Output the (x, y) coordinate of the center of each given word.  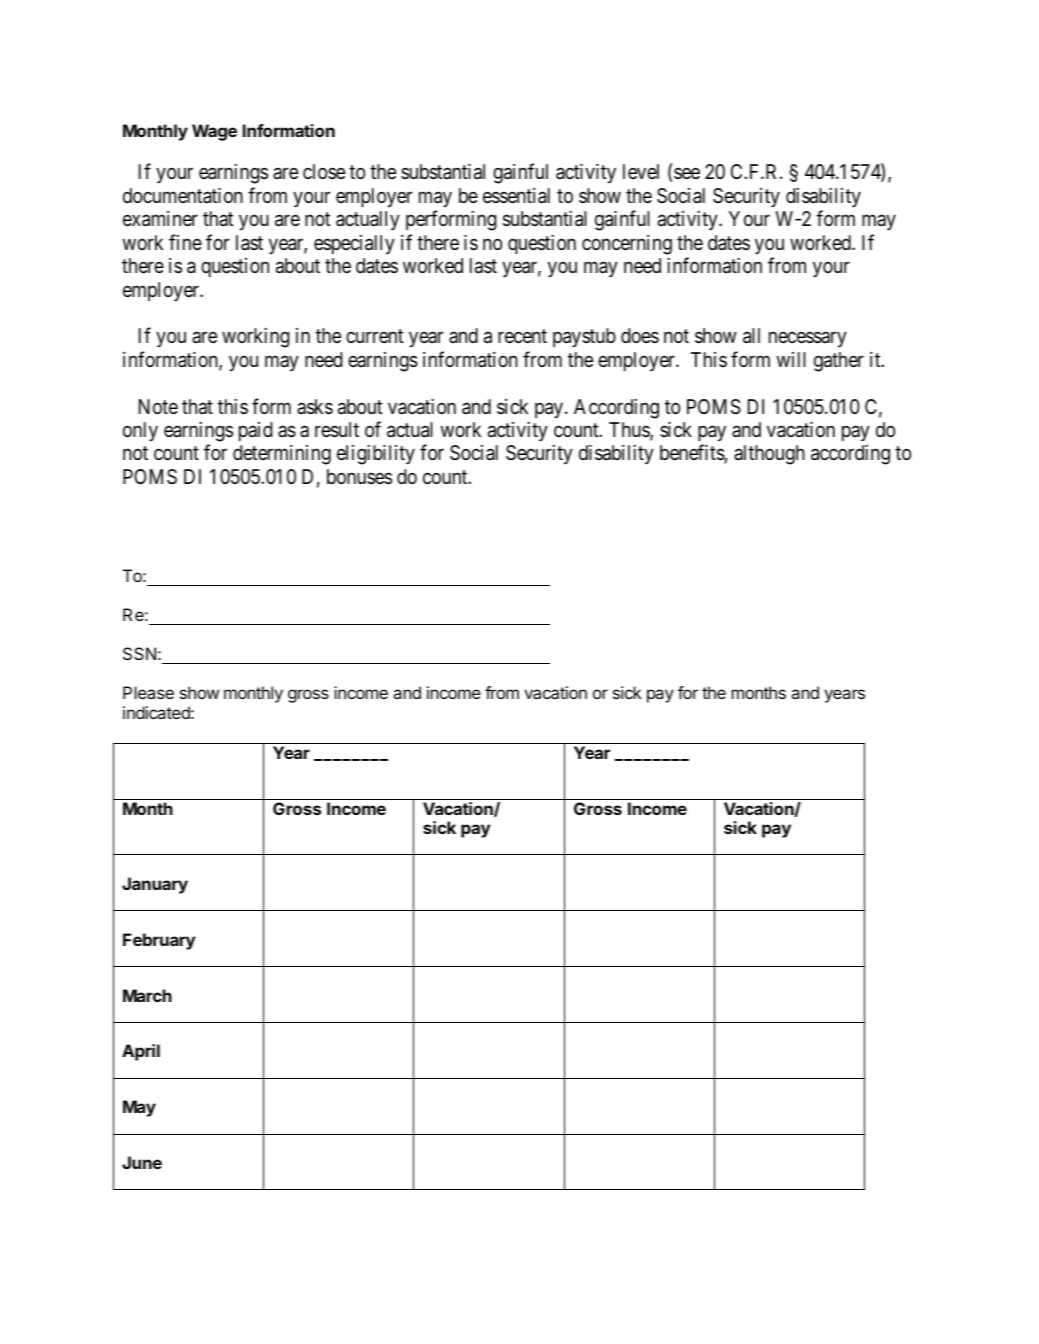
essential (516, 196)
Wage (214, 132)
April (141, 1052)
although (769, 455)
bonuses (359, 476)
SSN (139, 653)
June (142, 1162)
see (687, 173)
